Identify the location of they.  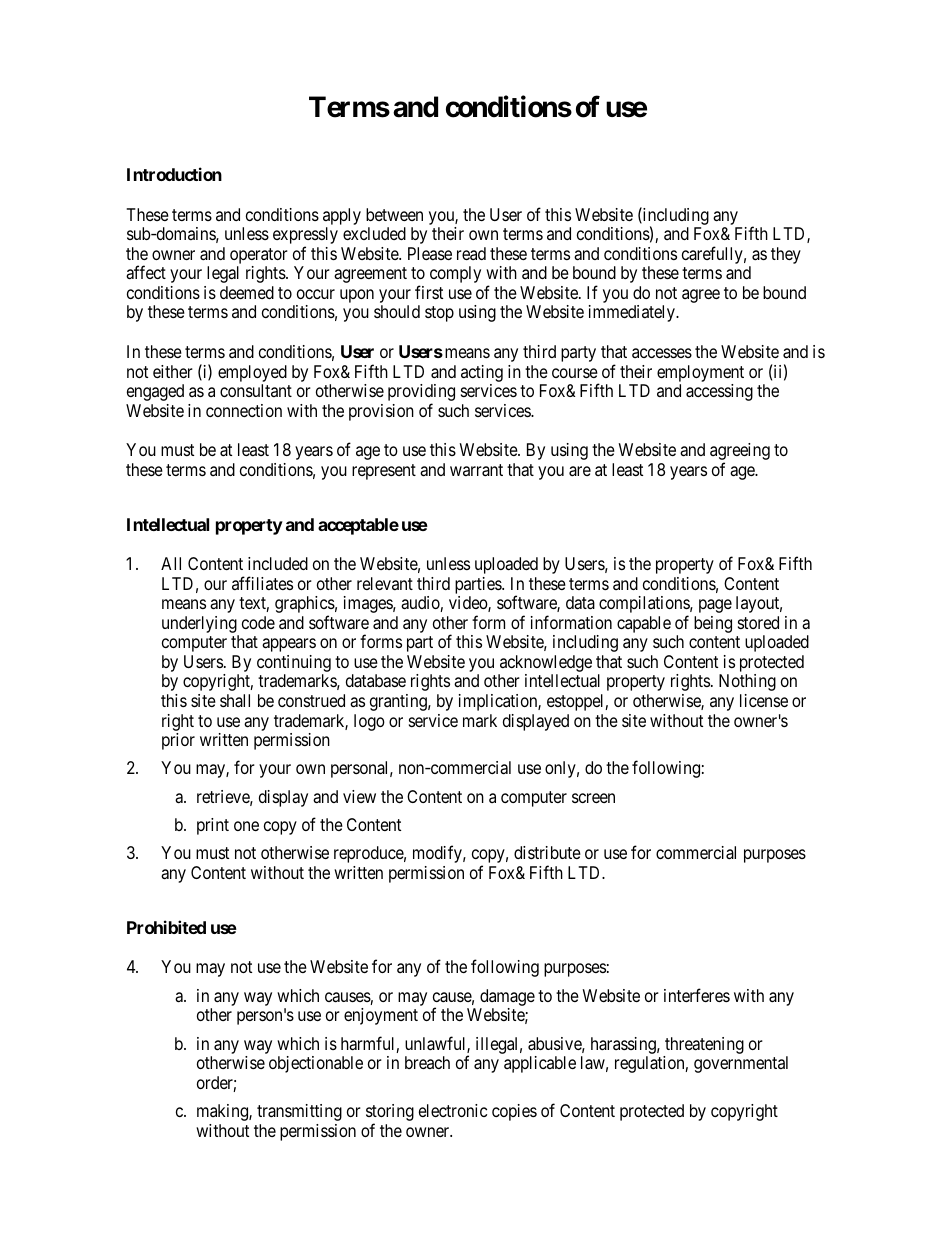
(786, 255).
